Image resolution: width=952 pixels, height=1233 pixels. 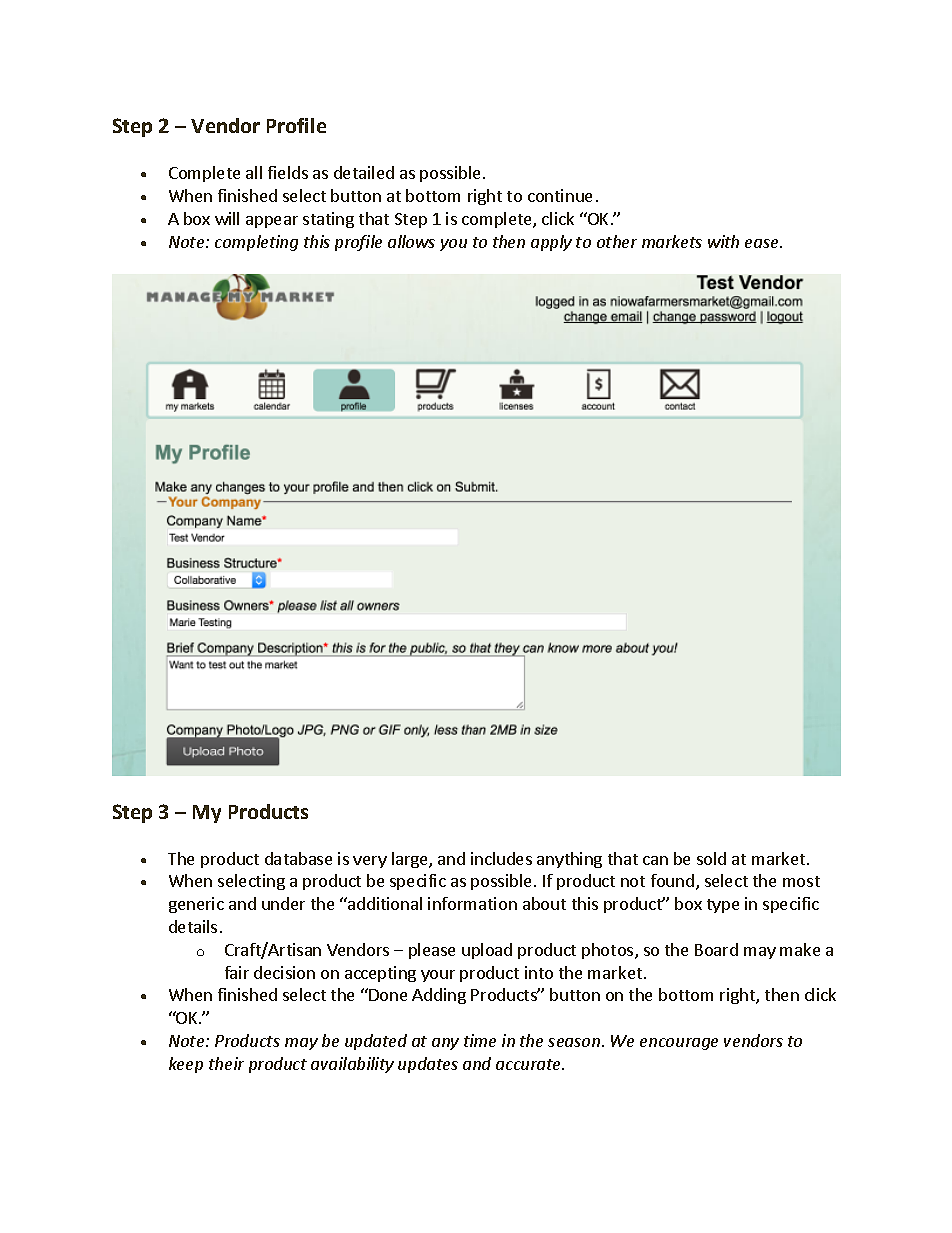 I want to click on anything, so click(x=569, y=860).
